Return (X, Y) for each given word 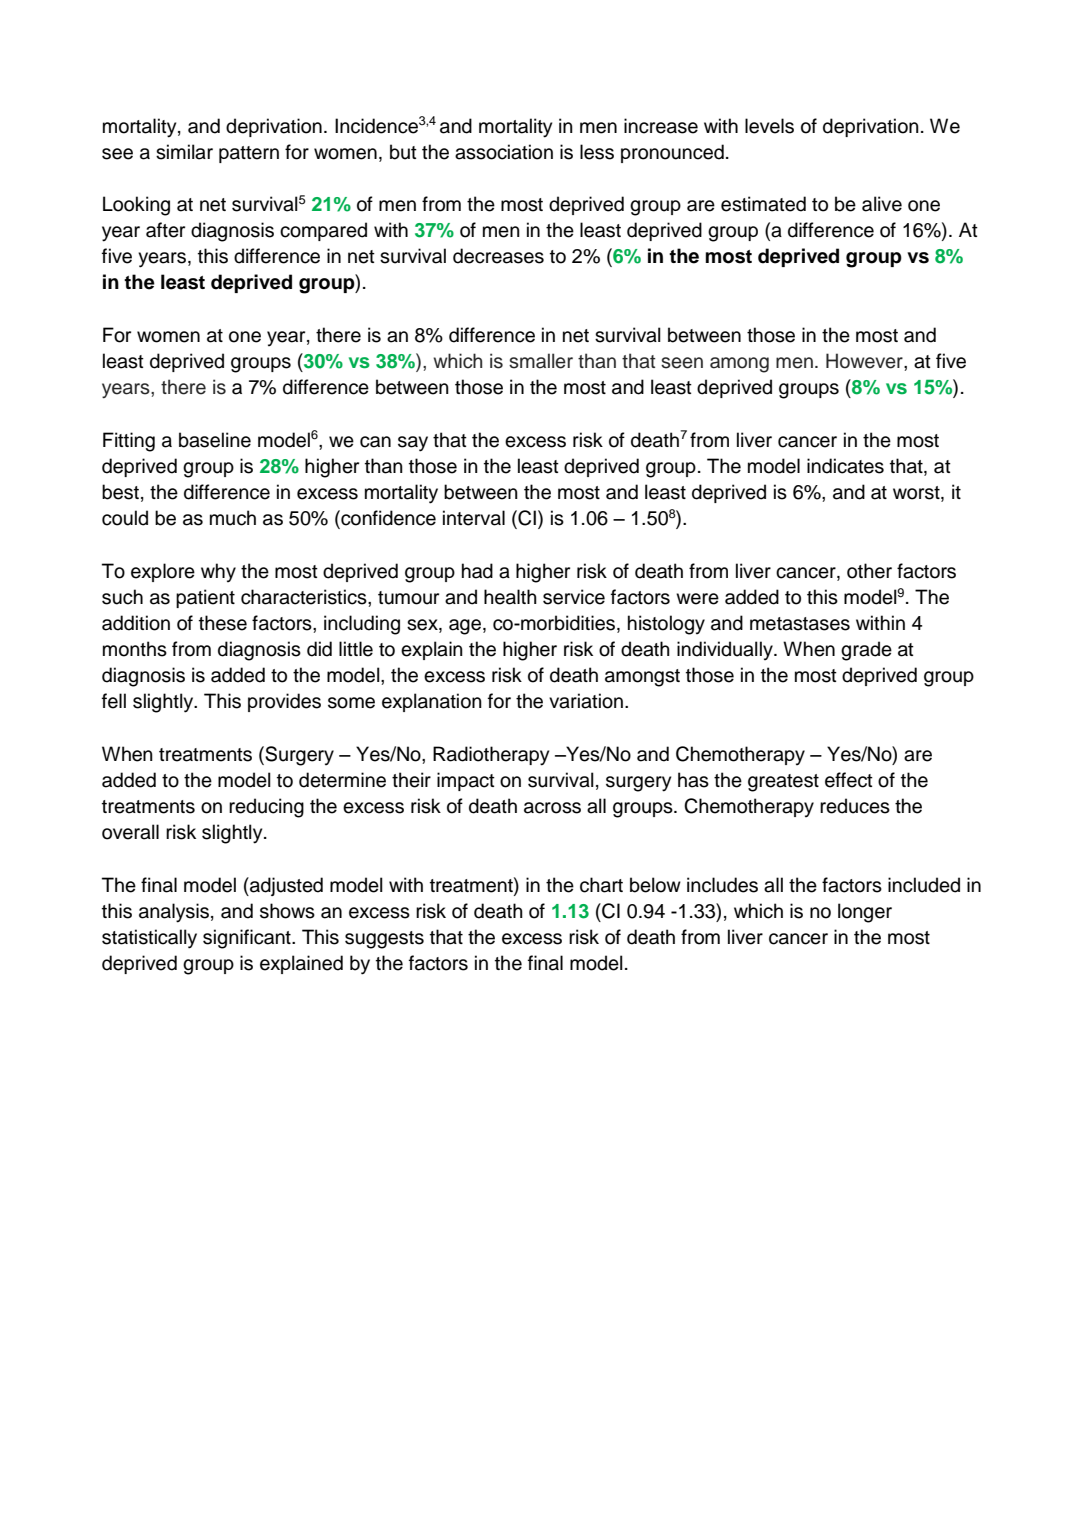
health (510, 597)
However (865, 361)
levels (769, 126)
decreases (498, 256)
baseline (215, 440)
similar (184, 152)
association (504, 152)
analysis (174, 913)
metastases (800, 624)
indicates (845, 466)
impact (466, 781)
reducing (266, 808)
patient (205, 598)
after (165, 230)
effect (849, 780)
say (413, 444)
